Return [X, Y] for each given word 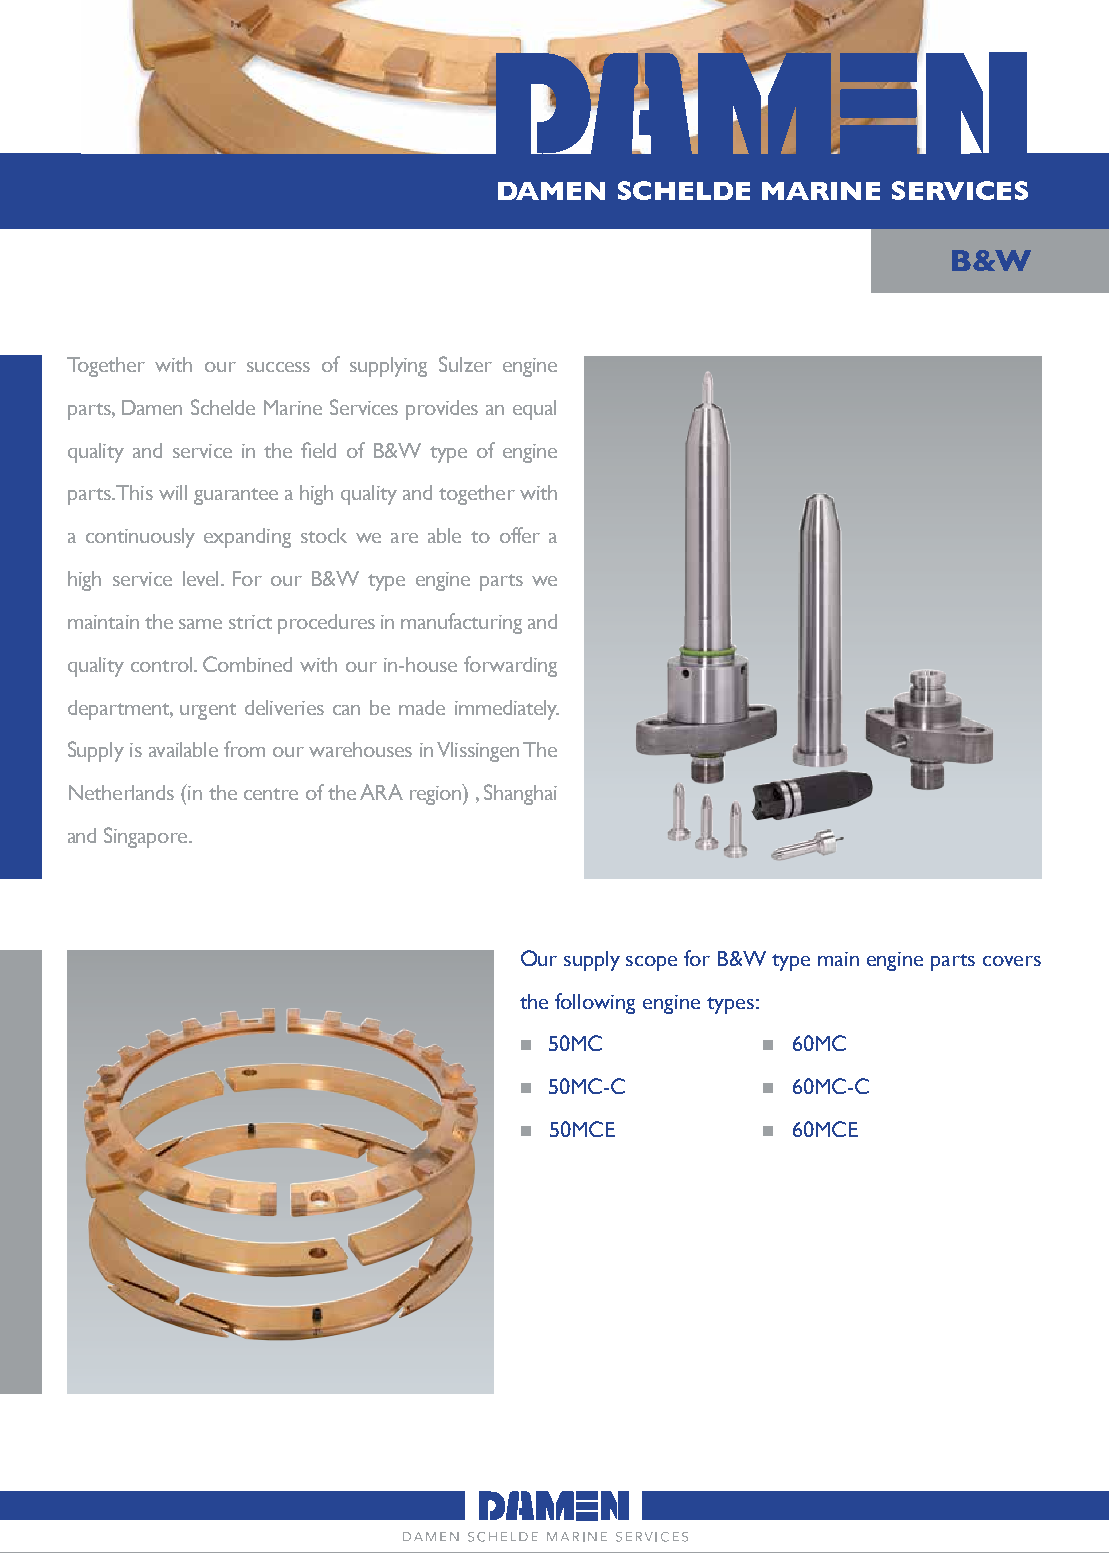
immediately [507, 710]
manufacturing [461, 623]
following [595, 1003]
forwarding [510, 666]
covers [1012, 961]
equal [534, 410]
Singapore [147, 837]
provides [442, 410]
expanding [247, 538]
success [278, 367]
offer [520, 535]
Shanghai [520, 794]
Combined [247, 664]
